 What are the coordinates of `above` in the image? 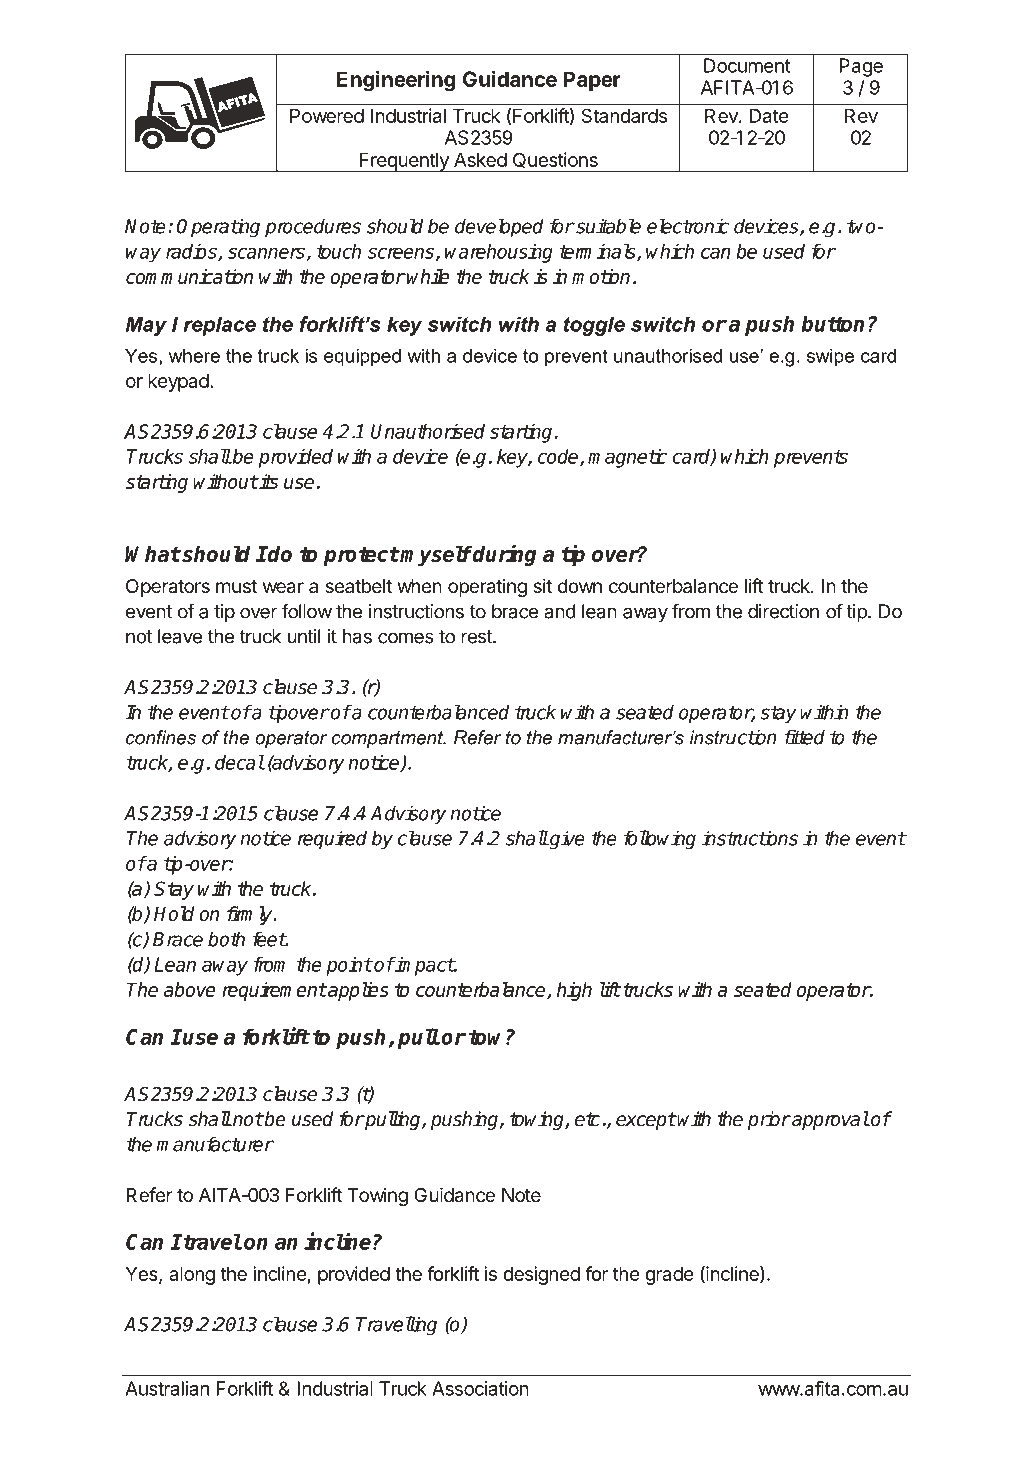 It's located at (190, 989).
